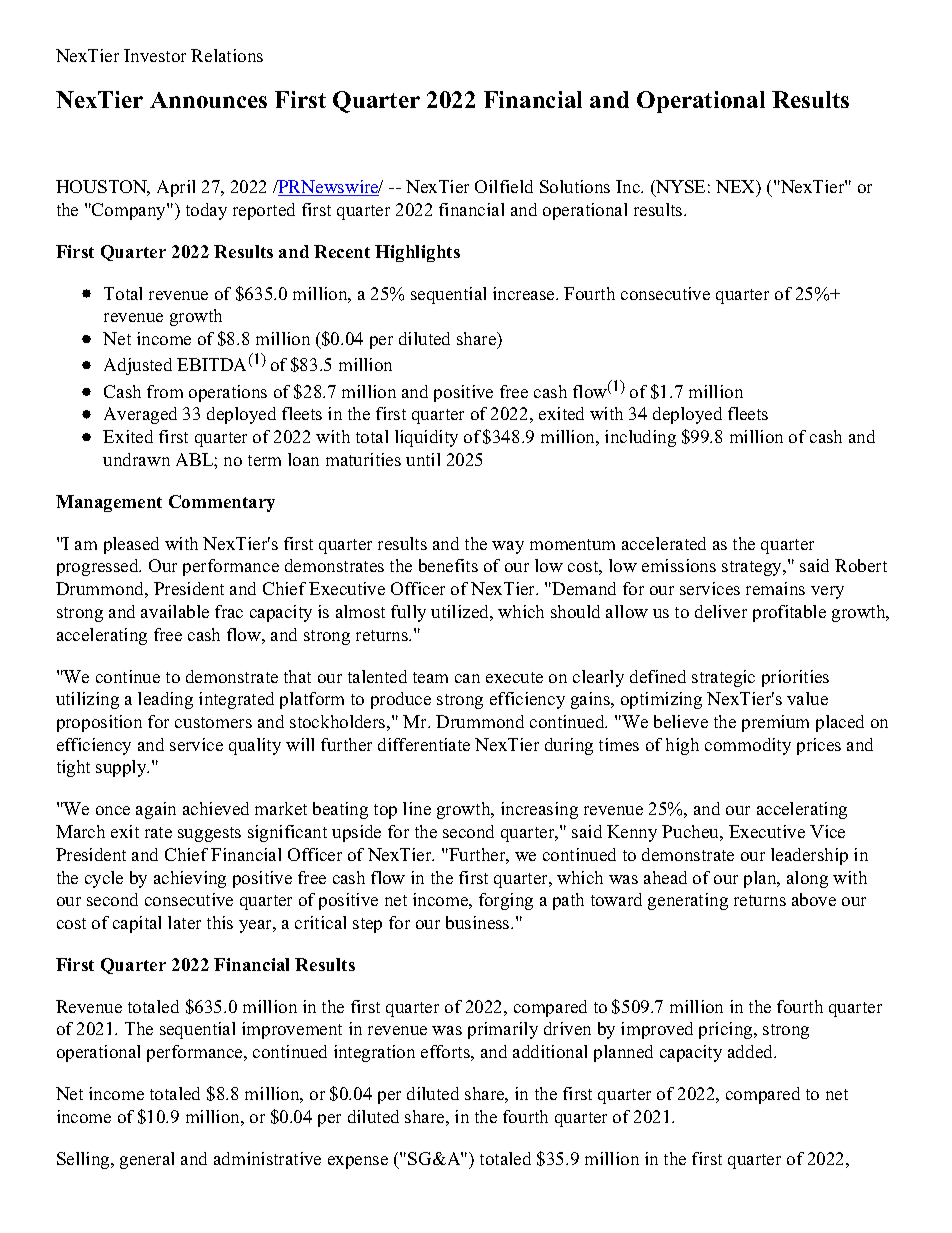 Image resolution: width=952 pixels, height=1233 pixels. What do you see at coordinates (358, 1162) in the page?
I see `expense` at bounding box center [358, 1162].
